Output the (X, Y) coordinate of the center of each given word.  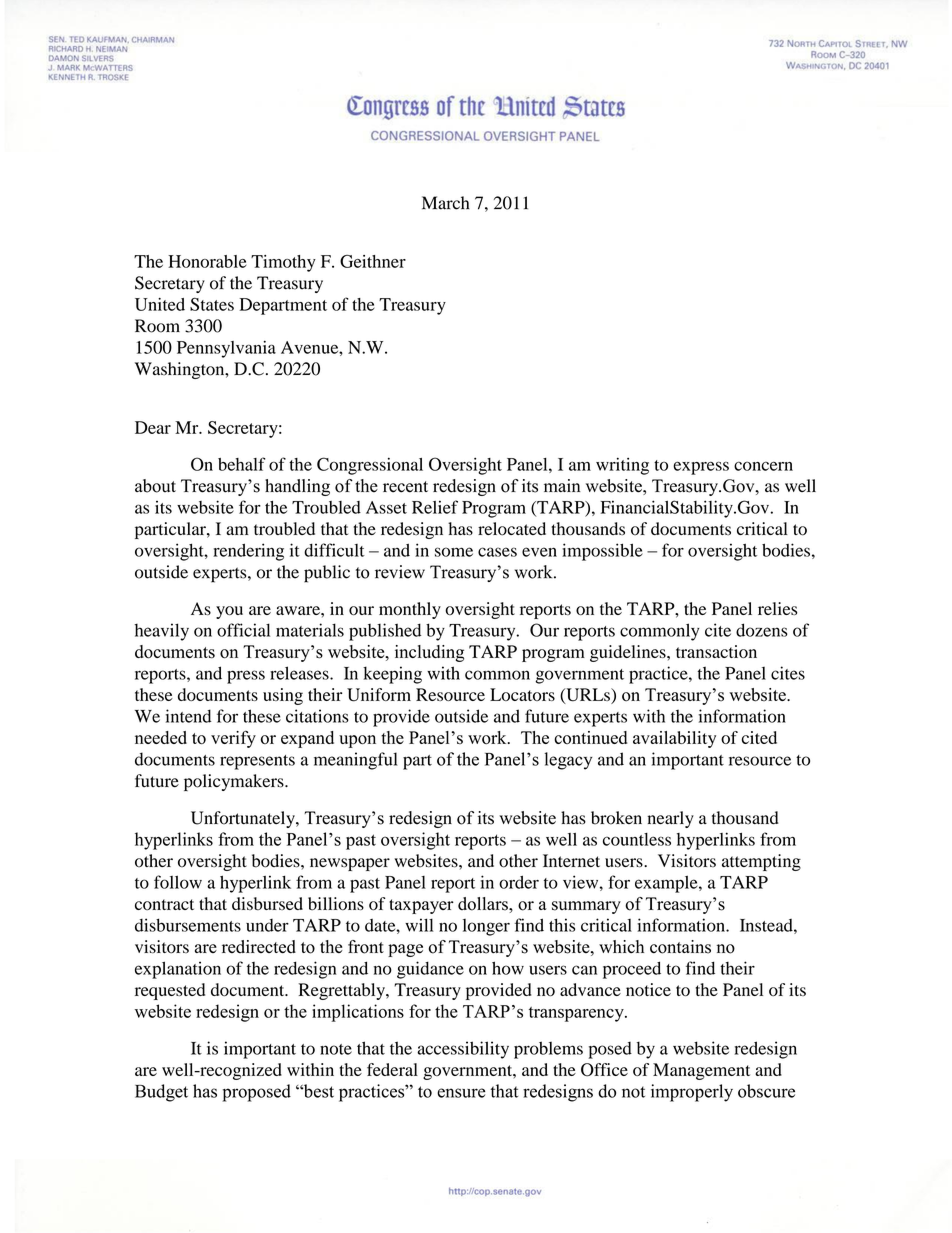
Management (701, 1071)
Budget (161, 1093)
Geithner (373, 261)
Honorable (207, 261)
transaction (716, 651)
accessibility (463, 1050)
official (243, 630)
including (429, 653)
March (445, 203)
